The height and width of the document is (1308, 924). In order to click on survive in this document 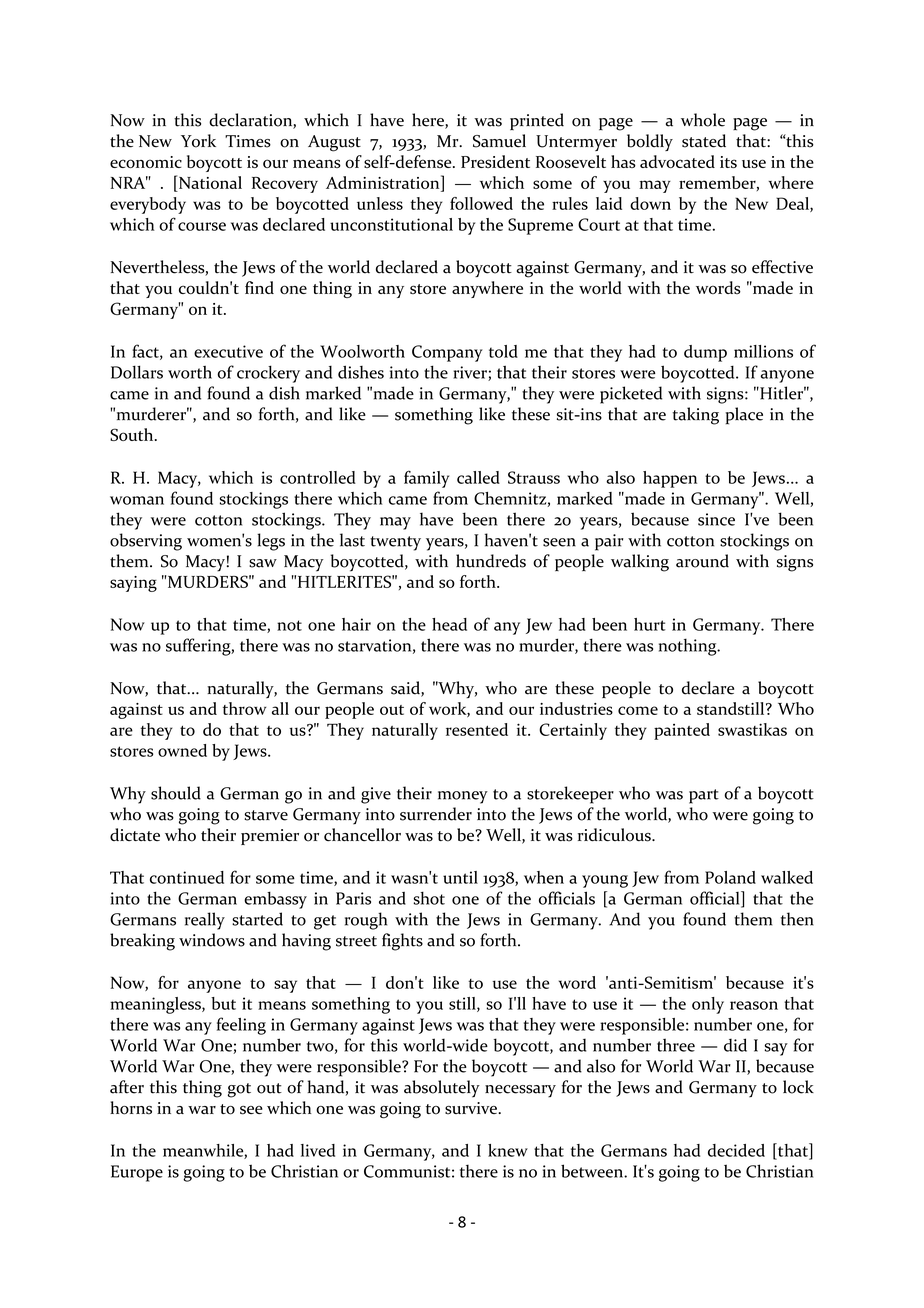, I will do `click(472, 1108)`.
